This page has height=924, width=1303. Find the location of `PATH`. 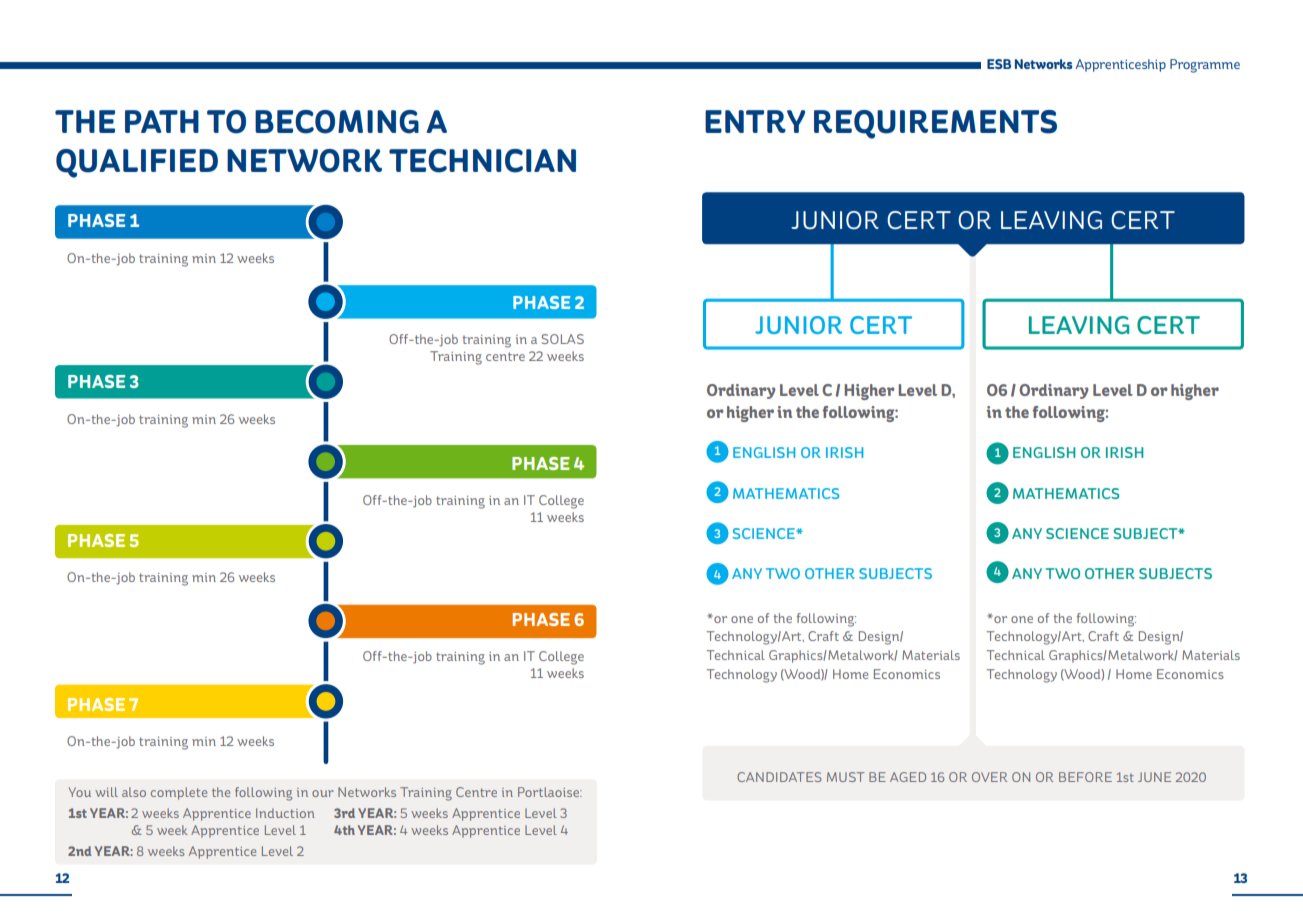

PATH is located at coordinates (162, 121).
